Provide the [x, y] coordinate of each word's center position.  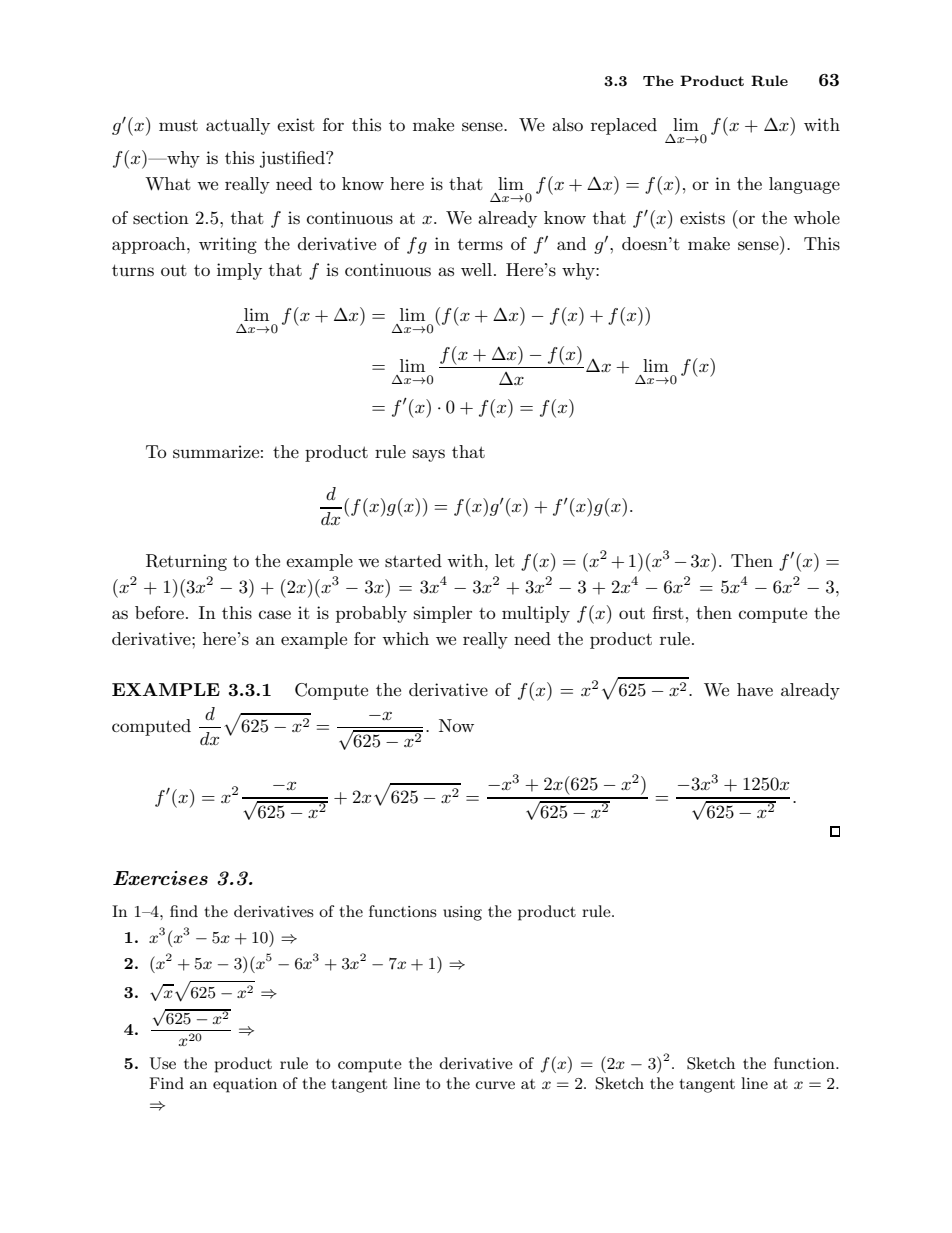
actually [238, 126]
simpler [443, 614]
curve [495, 1085]
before [159, 612]
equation [245, 1085]
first [668, 613]
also [567, 125]
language [804, 185]
